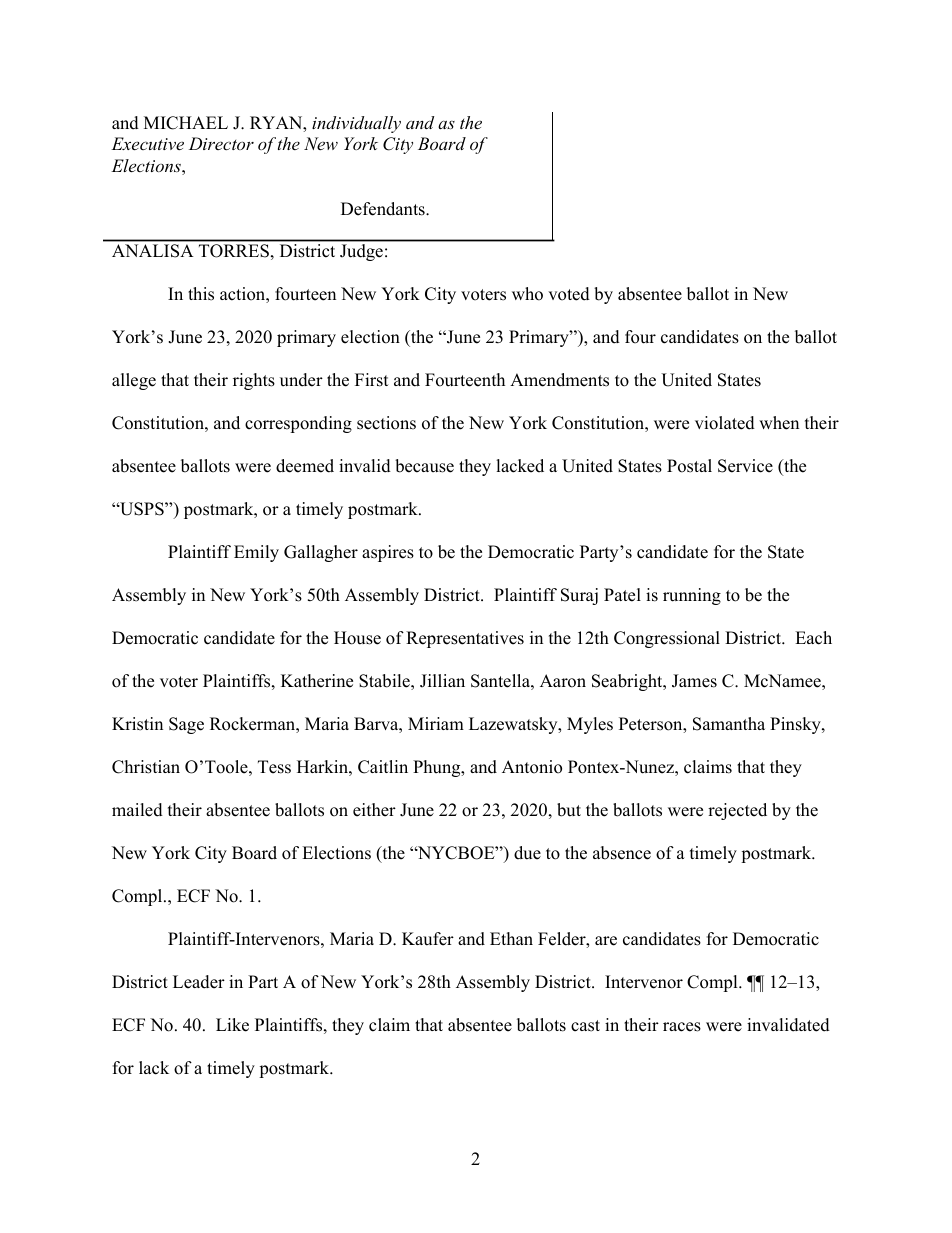  What do you see at coordinates (221, 143) in the image?
I see `Director` at bounding box center [221, 143].
